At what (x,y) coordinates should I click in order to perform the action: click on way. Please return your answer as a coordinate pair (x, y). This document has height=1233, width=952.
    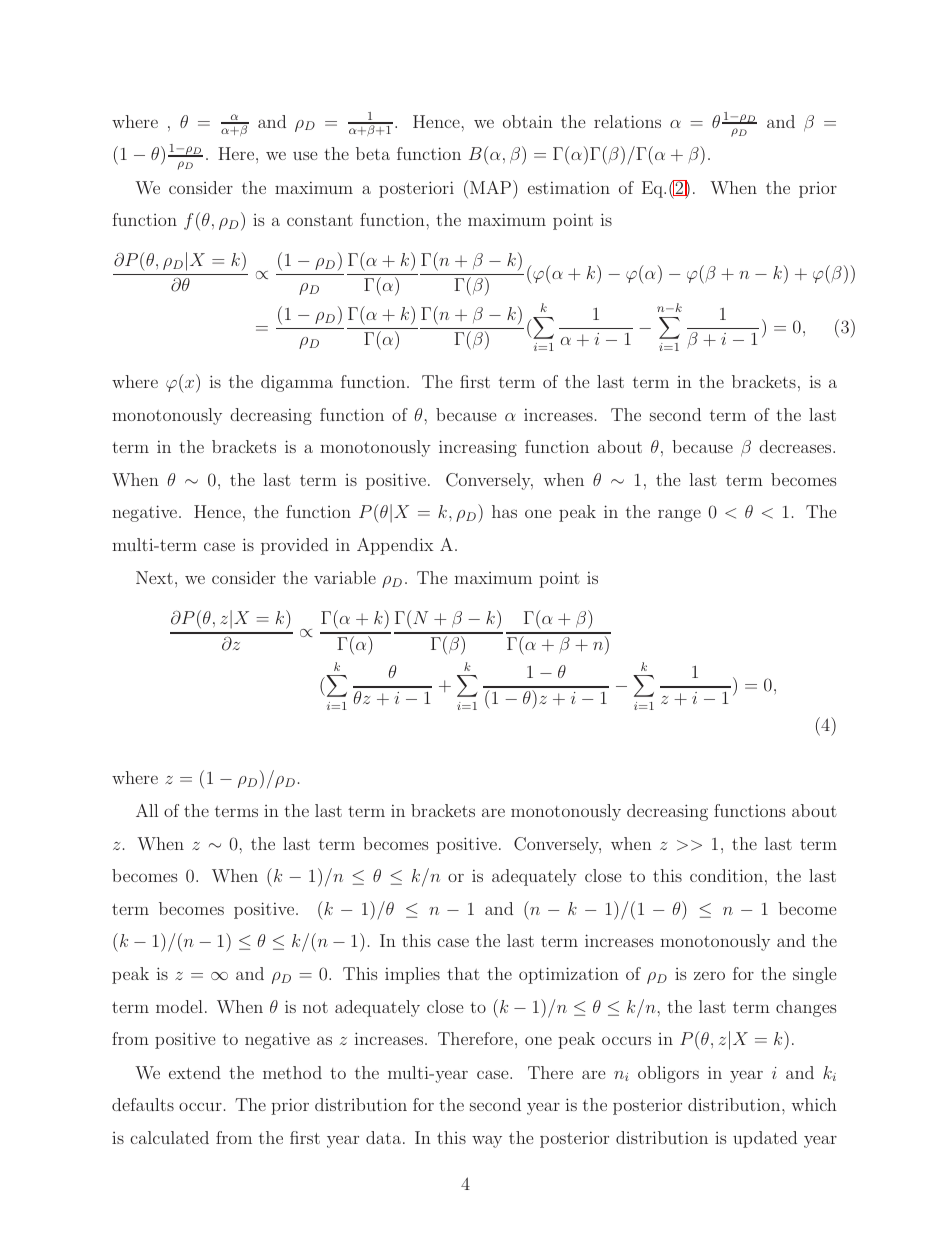
    Looking at the image, I should click on (487, 1141).
